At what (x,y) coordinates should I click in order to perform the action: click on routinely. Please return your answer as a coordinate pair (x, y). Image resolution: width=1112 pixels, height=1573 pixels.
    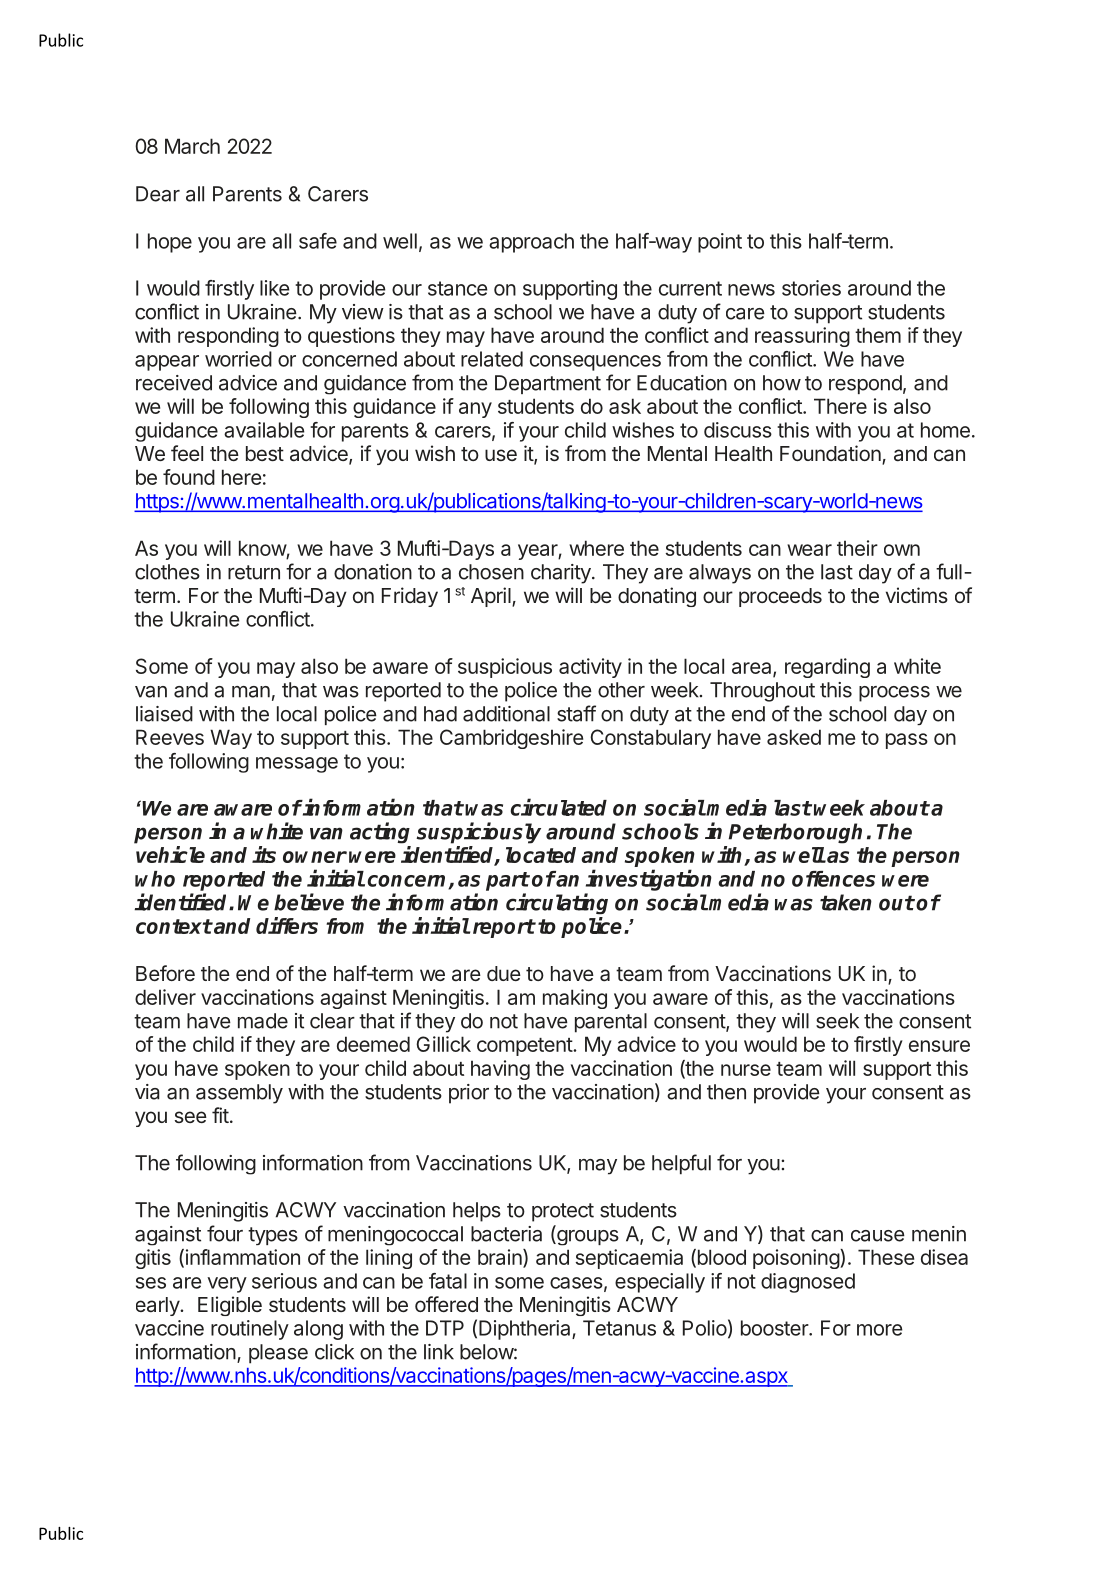
    Looking at the image, I should click on (250, 1330).
